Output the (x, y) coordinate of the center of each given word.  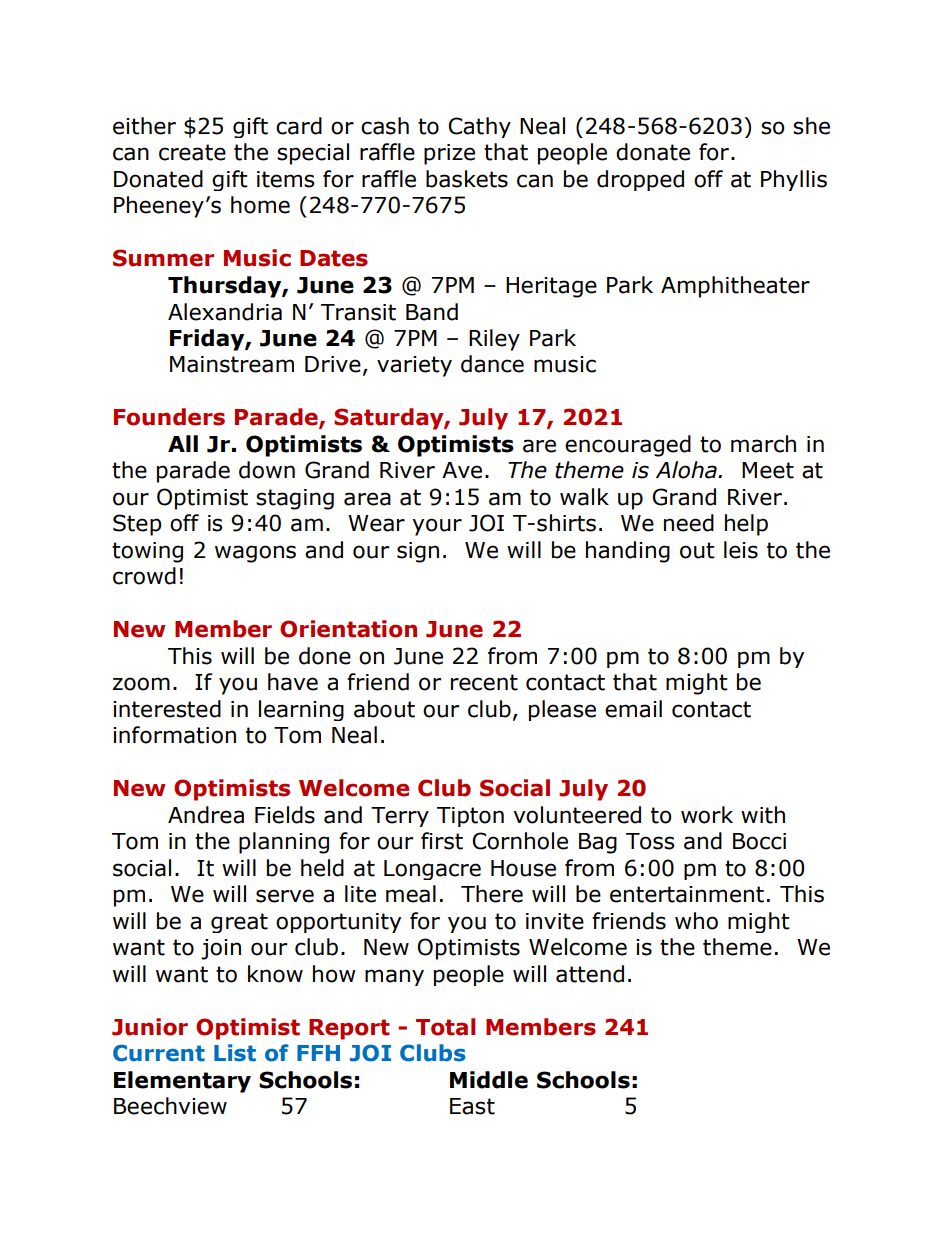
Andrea (206, 815)
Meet (768, 470)
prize (449, 154)
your (437, 527)
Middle (489, 1080)
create (192, 152)
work (707, 815)
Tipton (470, 817)
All (183, 443)
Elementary (182, 1082)
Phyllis (794, 180)
